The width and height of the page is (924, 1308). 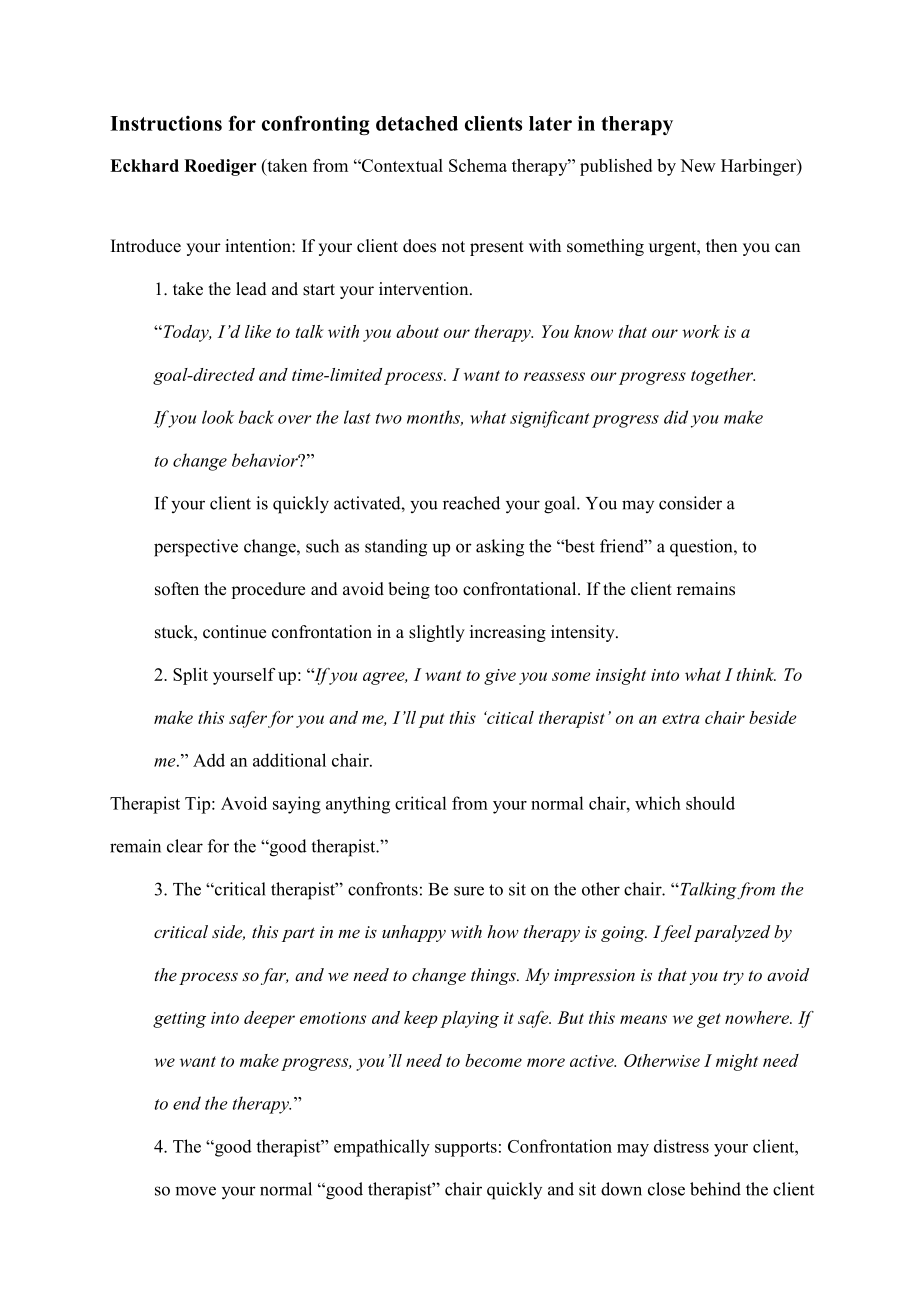 What do you see at coordinates (195, 1191) in the page?
I see `move` at bounding box center [195, 1191].
